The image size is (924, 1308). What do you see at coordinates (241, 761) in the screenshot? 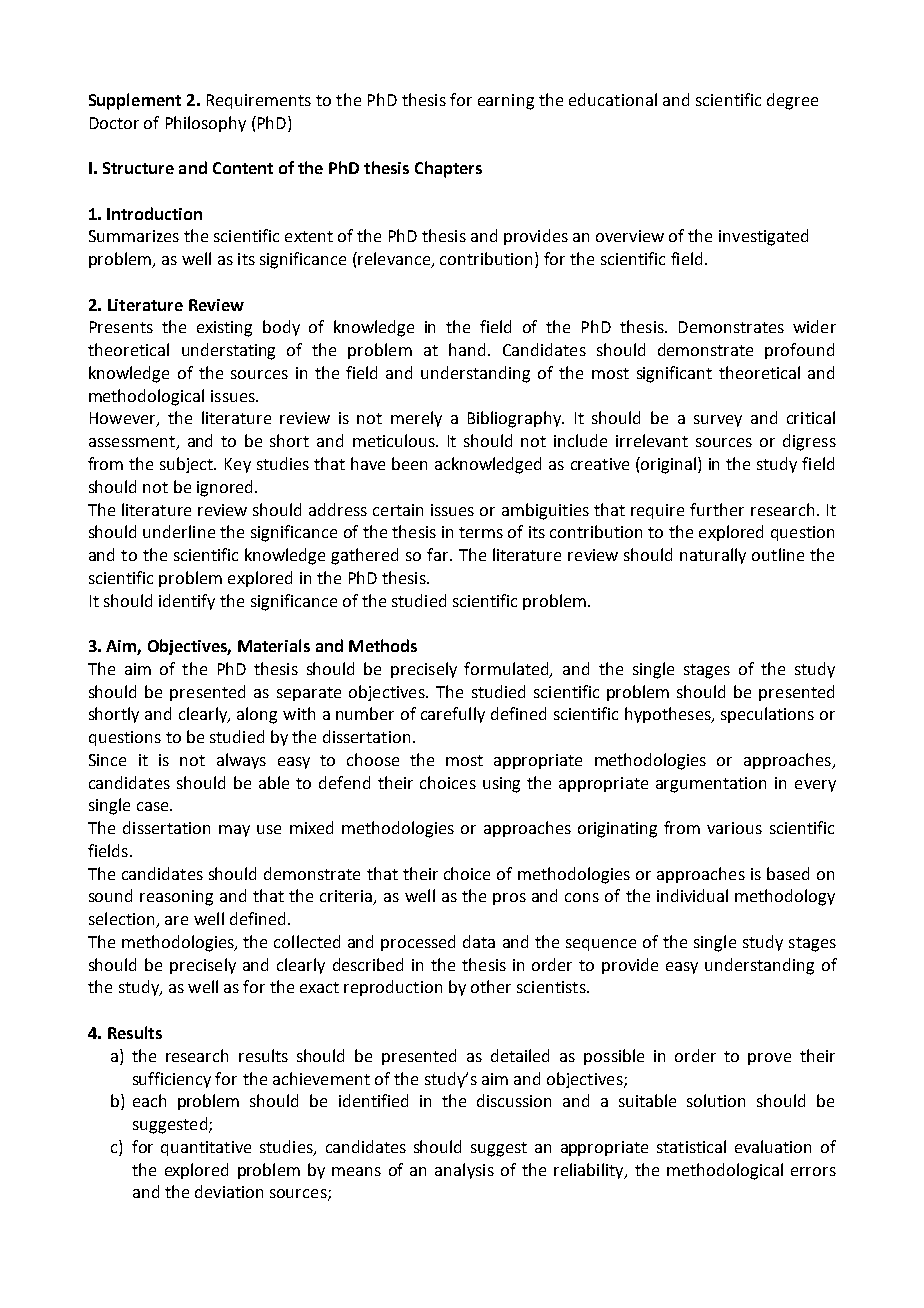
I see `always` at bounding box center [241, 761].
